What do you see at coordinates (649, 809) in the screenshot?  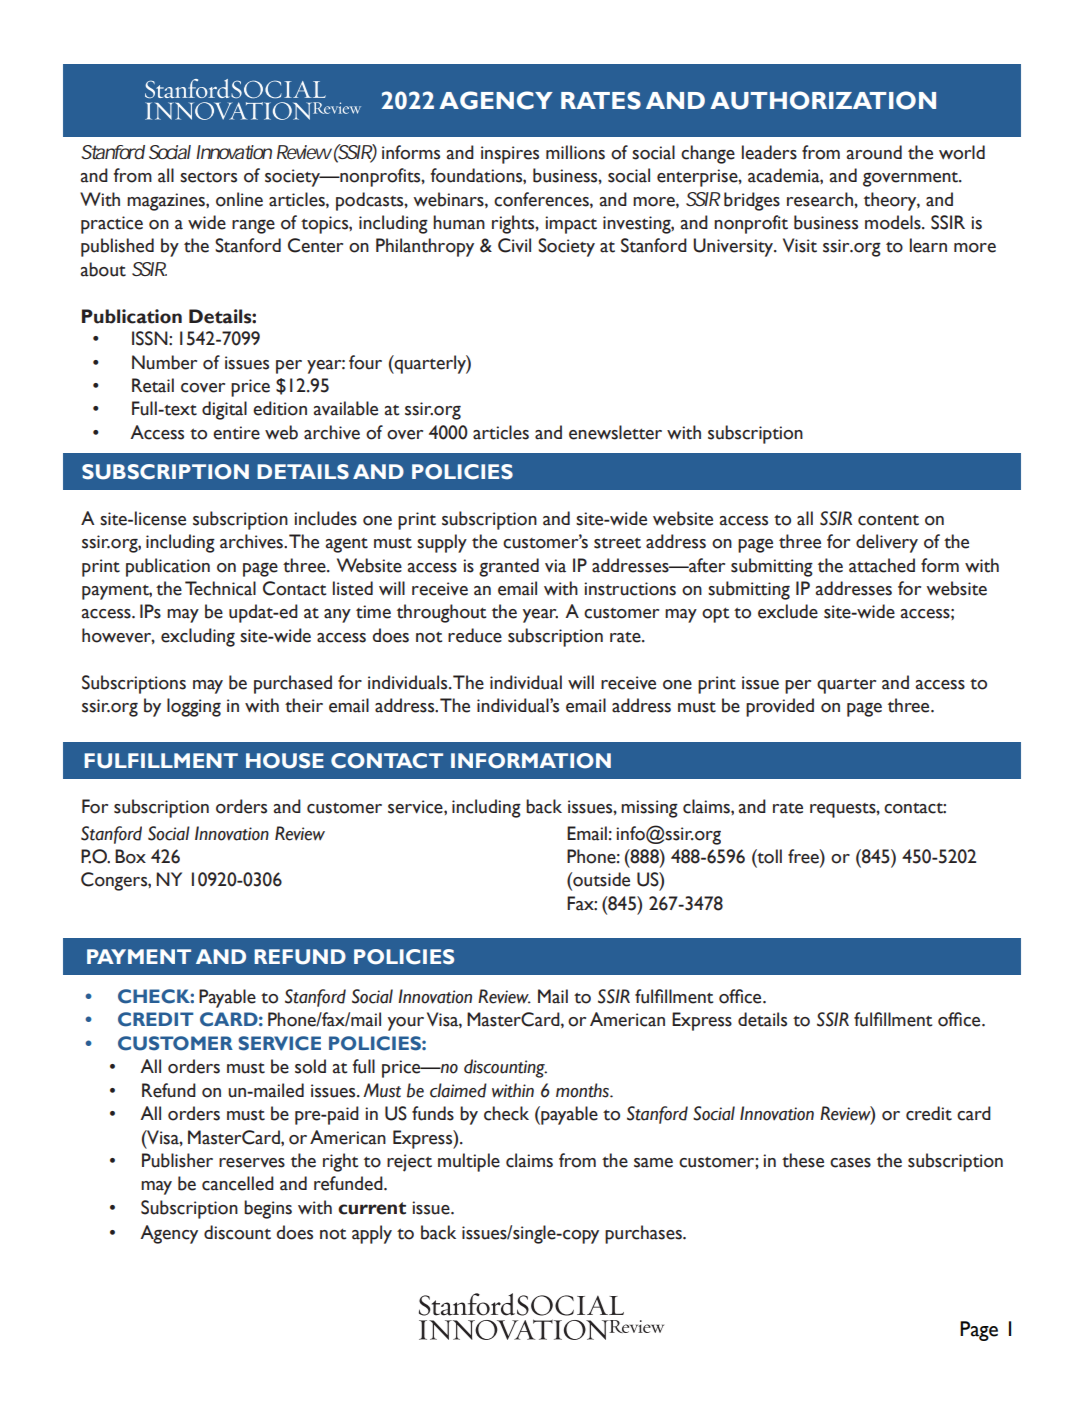 I see `missing` at bounding box center [649, 809].
